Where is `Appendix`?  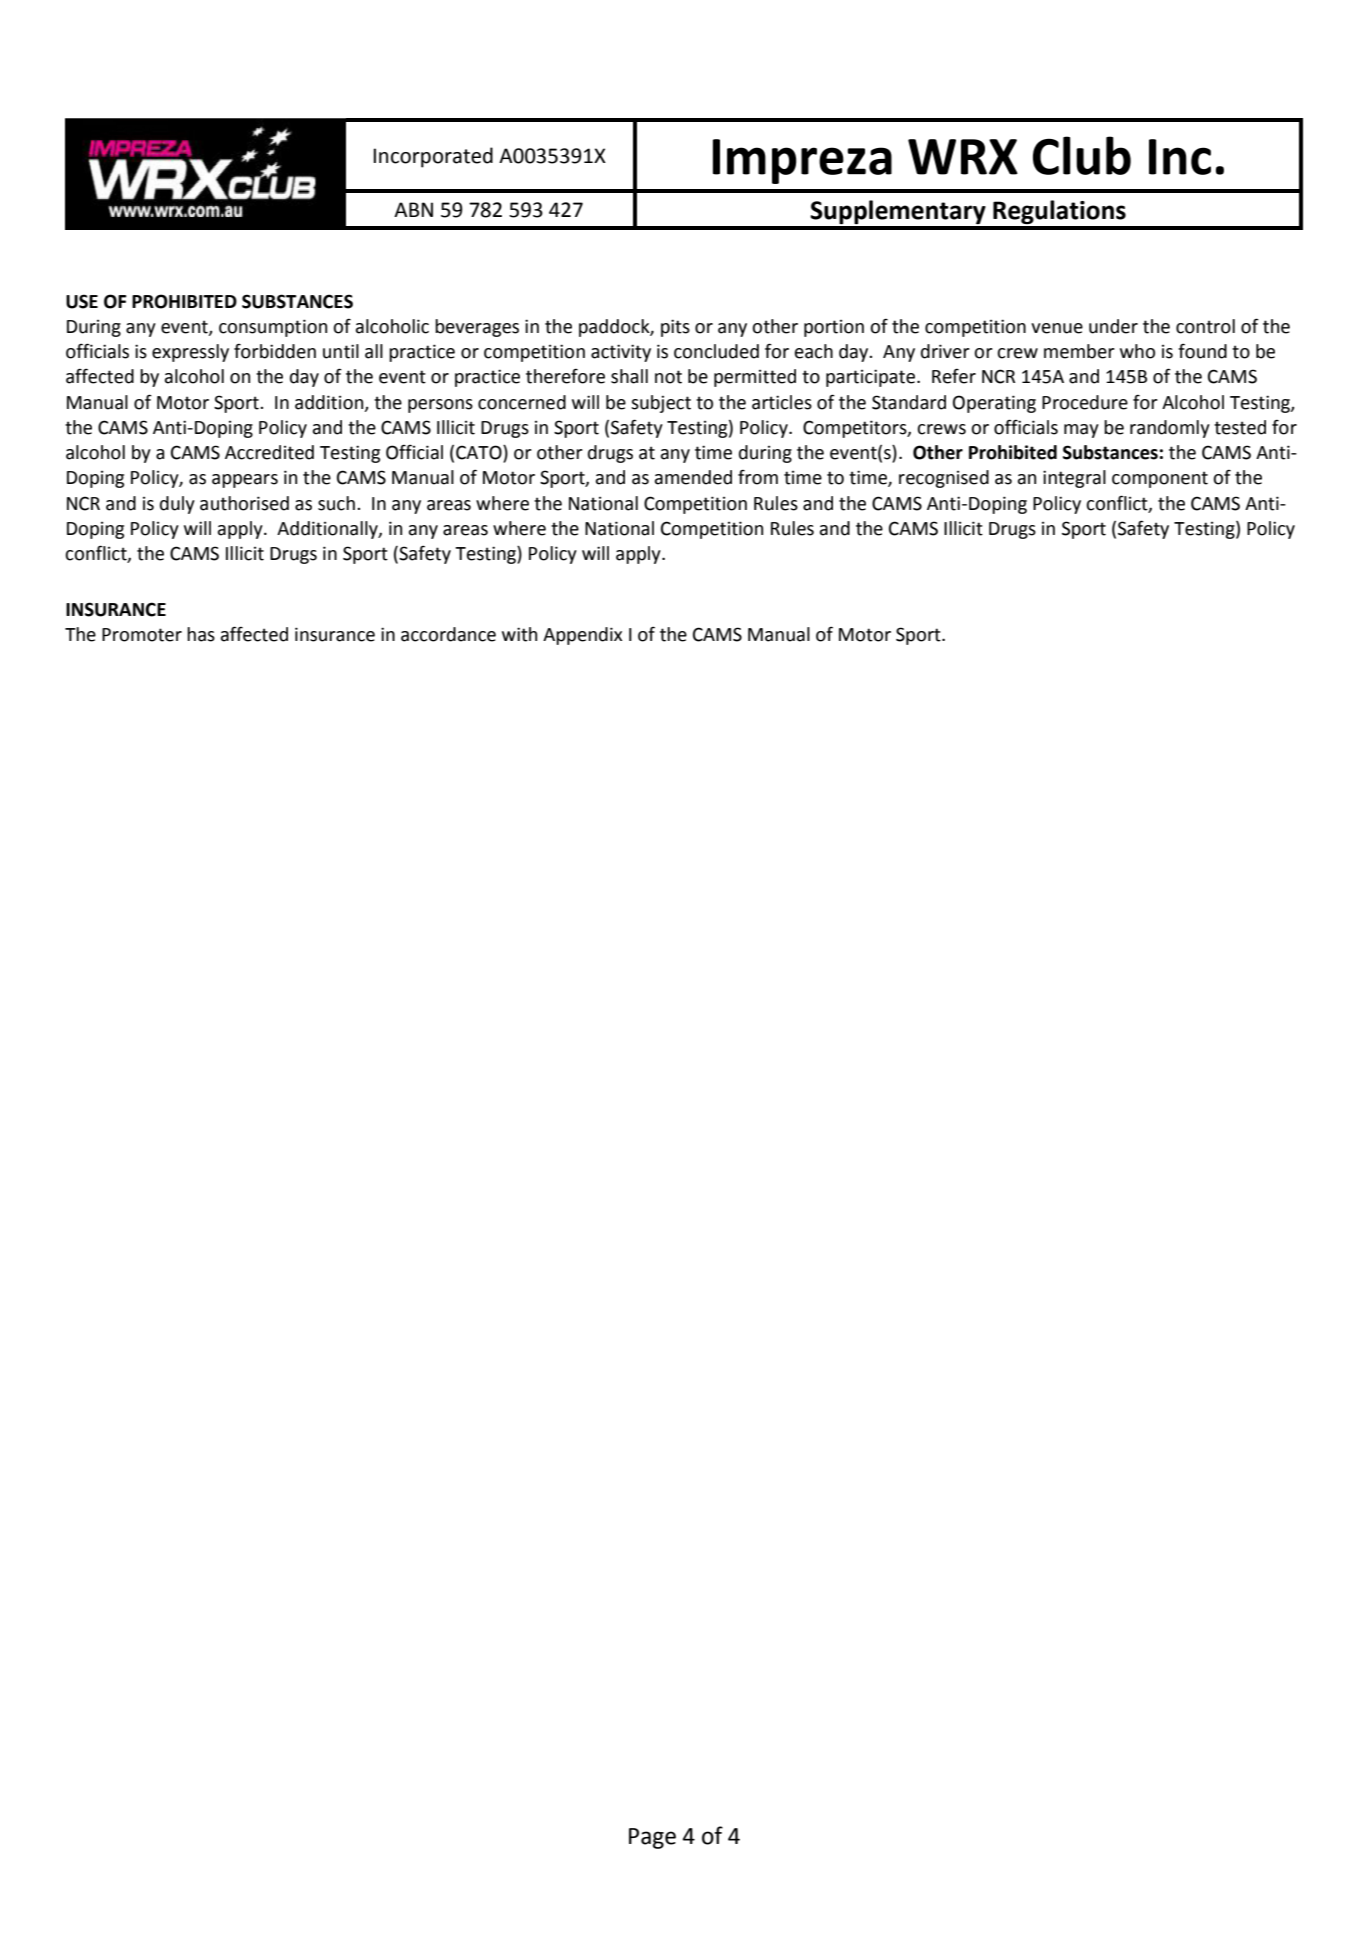 Appendix is located at coordinates (582, 636).
